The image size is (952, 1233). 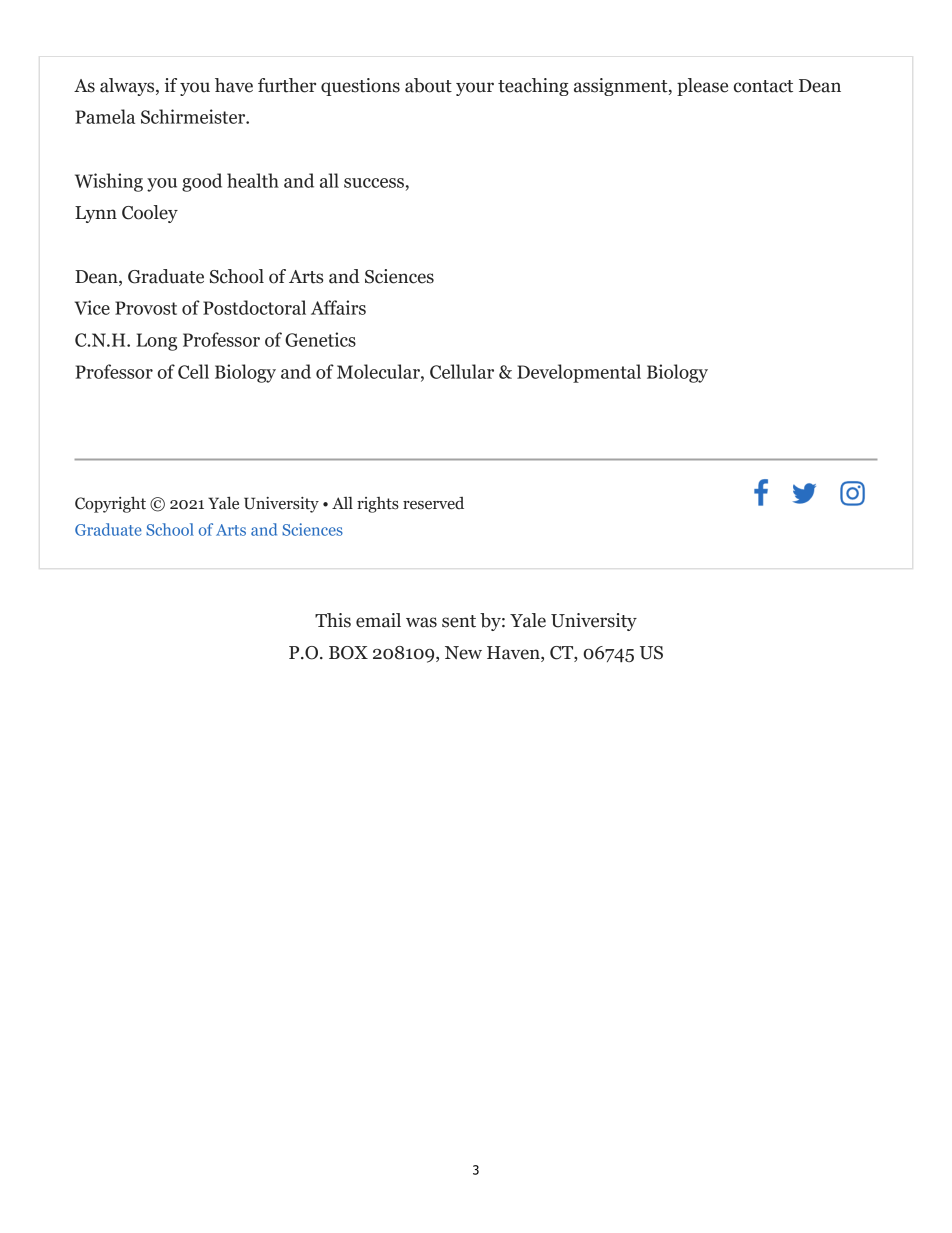 I want to click on about, so click(x=428, y=85).
